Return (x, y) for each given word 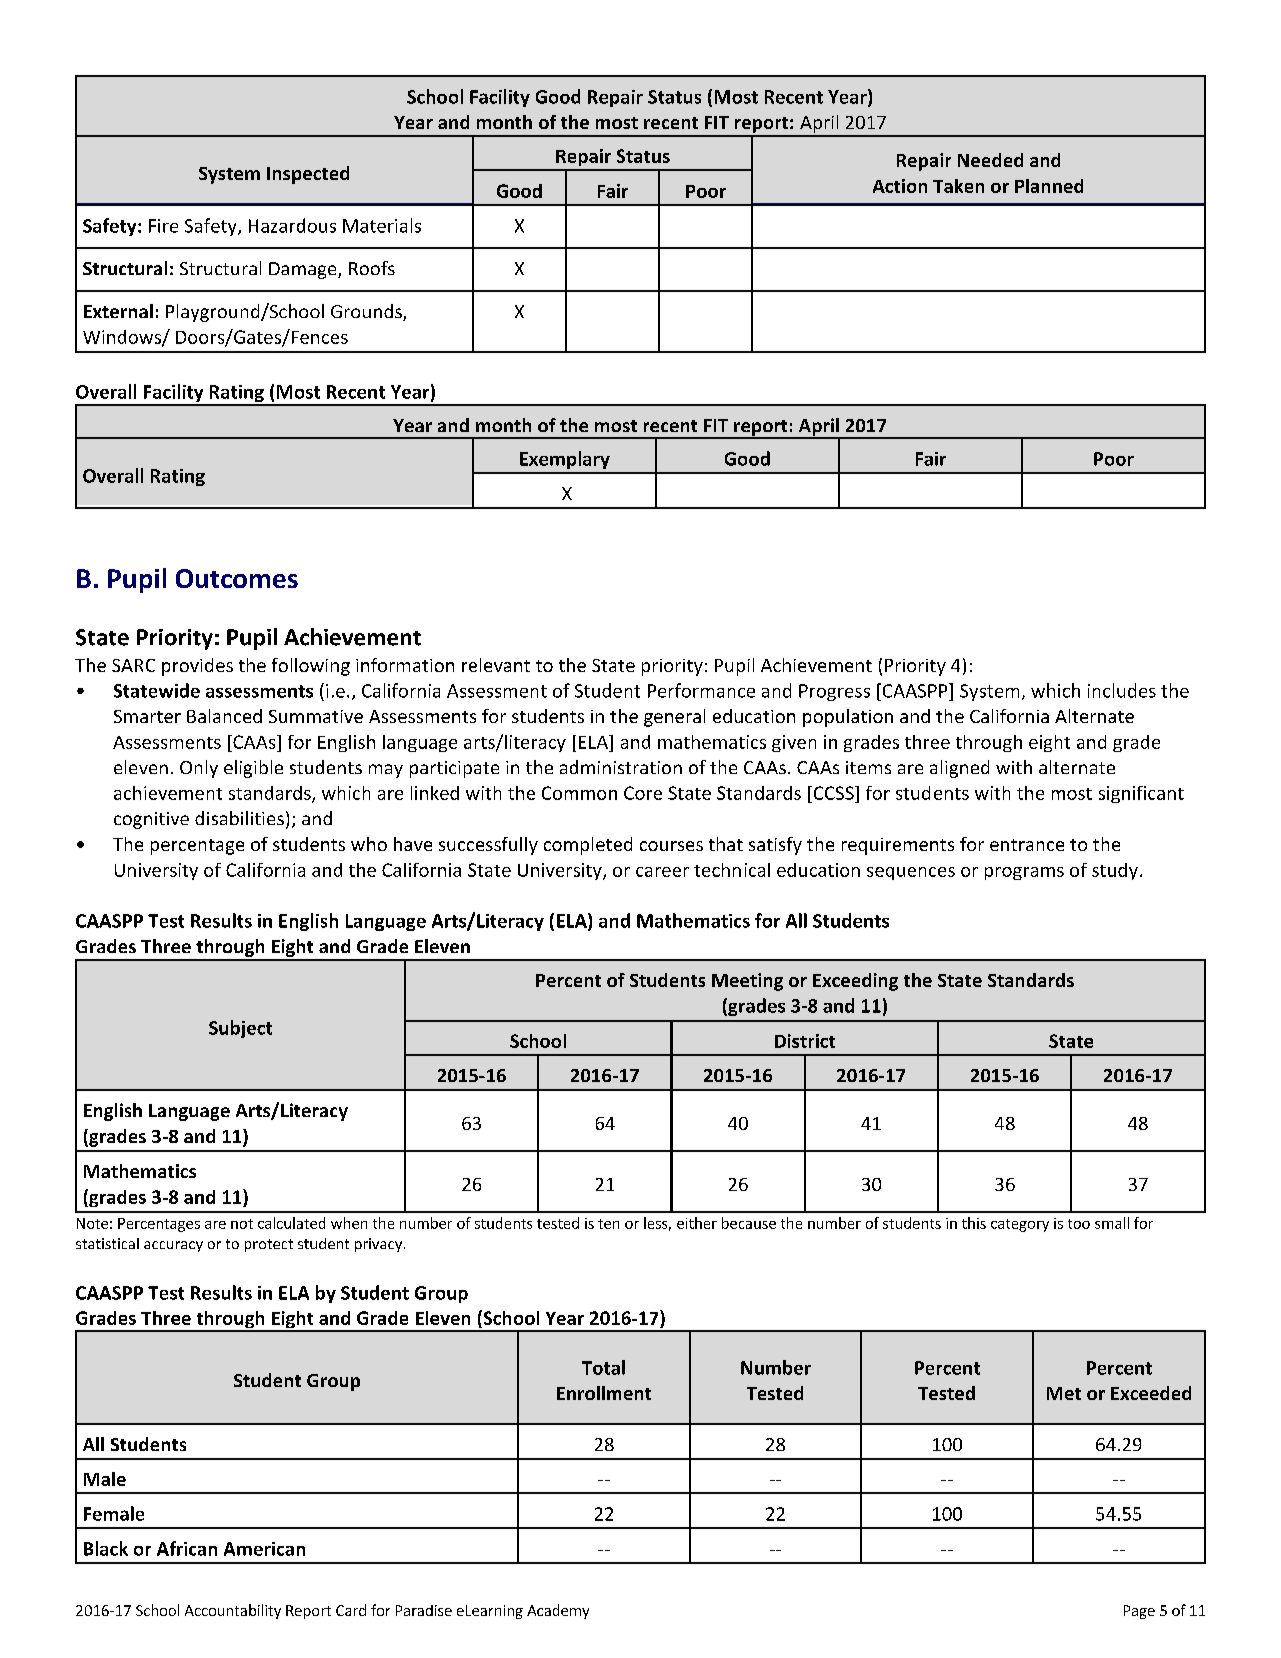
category (1020, 1225)
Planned (1049, 186)
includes (1122, 690)
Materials (382, 225)
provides (197, 667)
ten (608, 1224)
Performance (701, 690)
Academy (558, 1611)
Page (1139, 1612)
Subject (240, 1029)
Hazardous (292, 225)
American (264, 1549)
